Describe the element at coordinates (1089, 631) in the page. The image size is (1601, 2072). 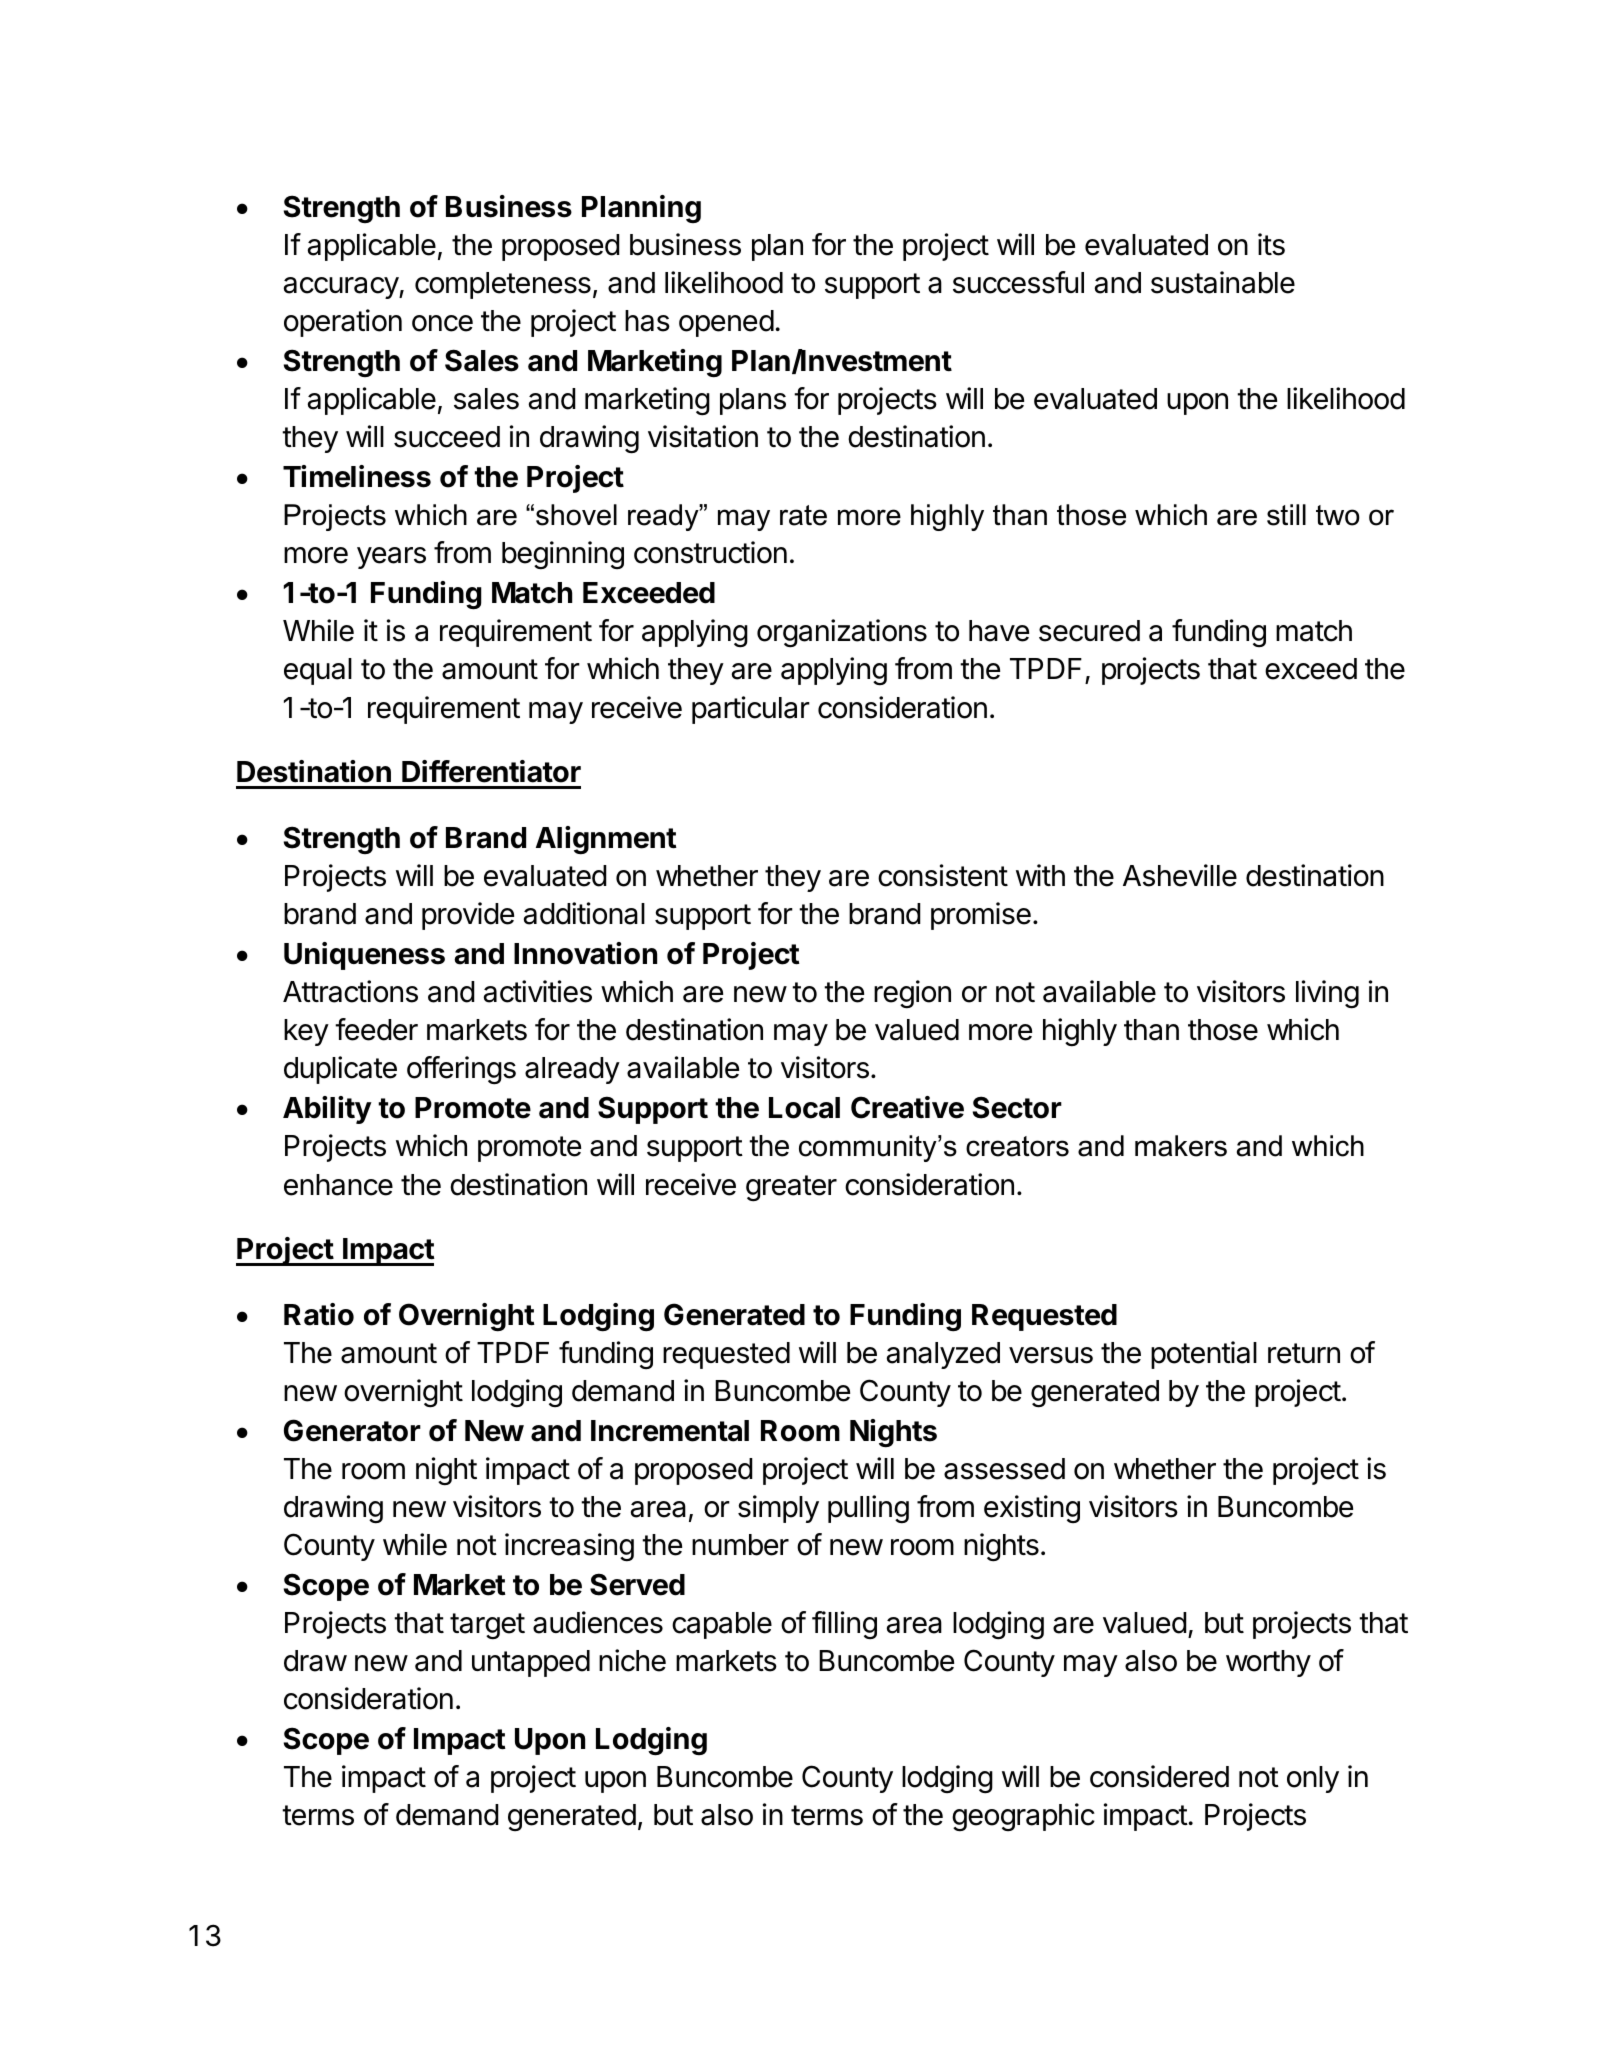
I see `secured` at that location.
